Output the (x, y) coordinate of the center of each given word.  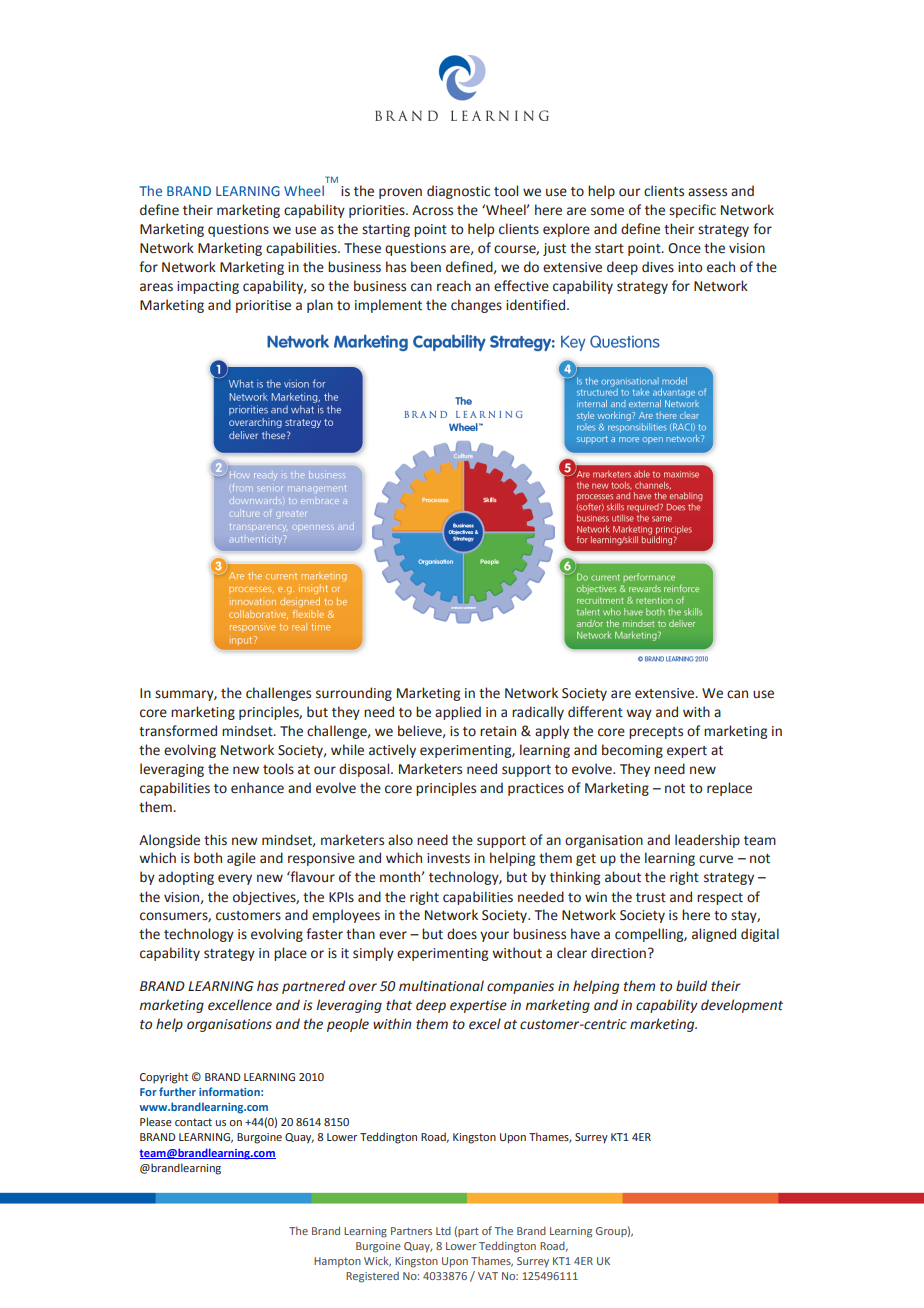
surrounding (354, 694)
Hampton (337, 1262)
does (462, 934)
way (639, 714)
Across (432, 210)
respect (720, 899)
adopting (186, 878)
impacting (208, 287)
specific (692, 211)
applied (458, 713)
